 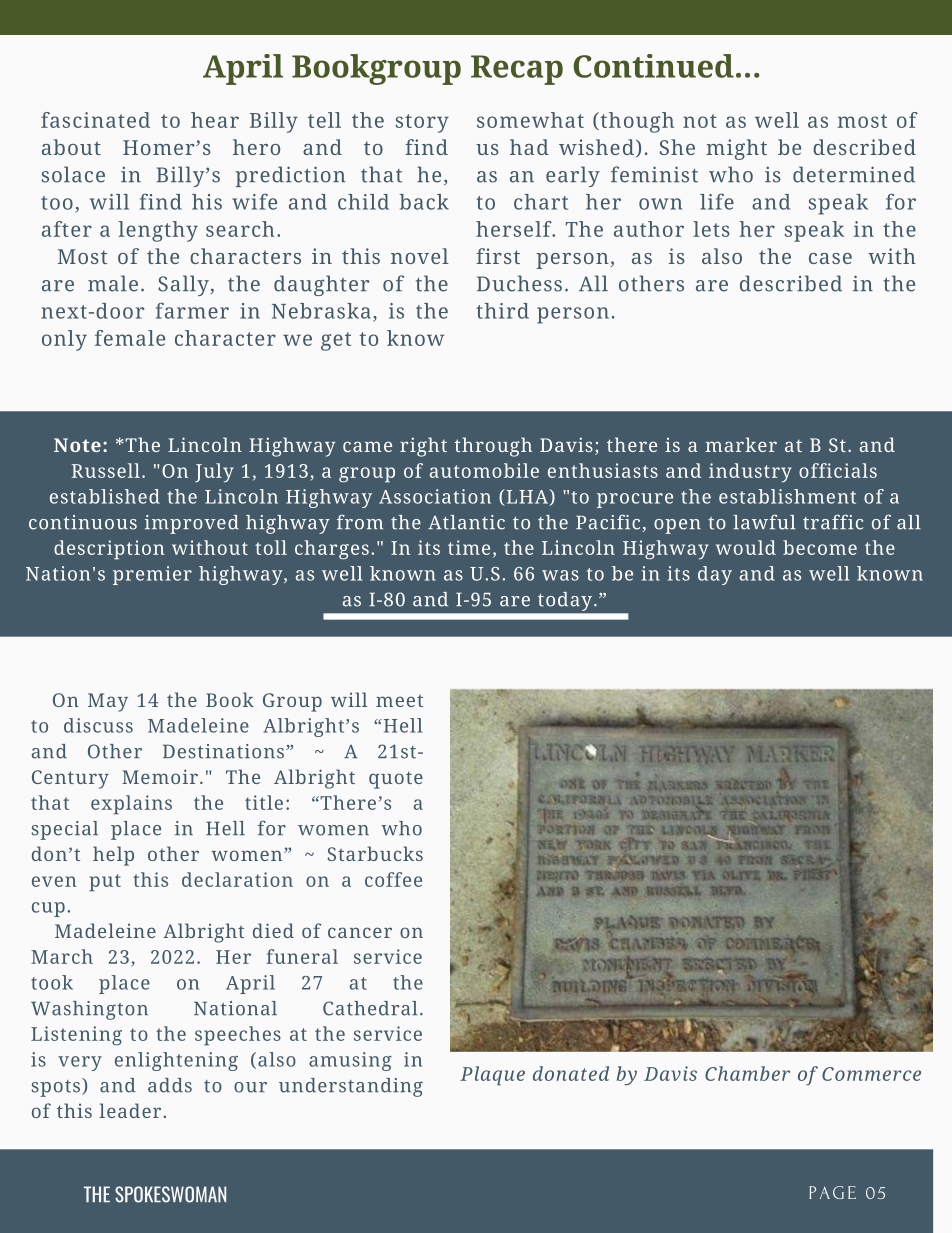 I want to click on explains, so click(x=131, y=805).
